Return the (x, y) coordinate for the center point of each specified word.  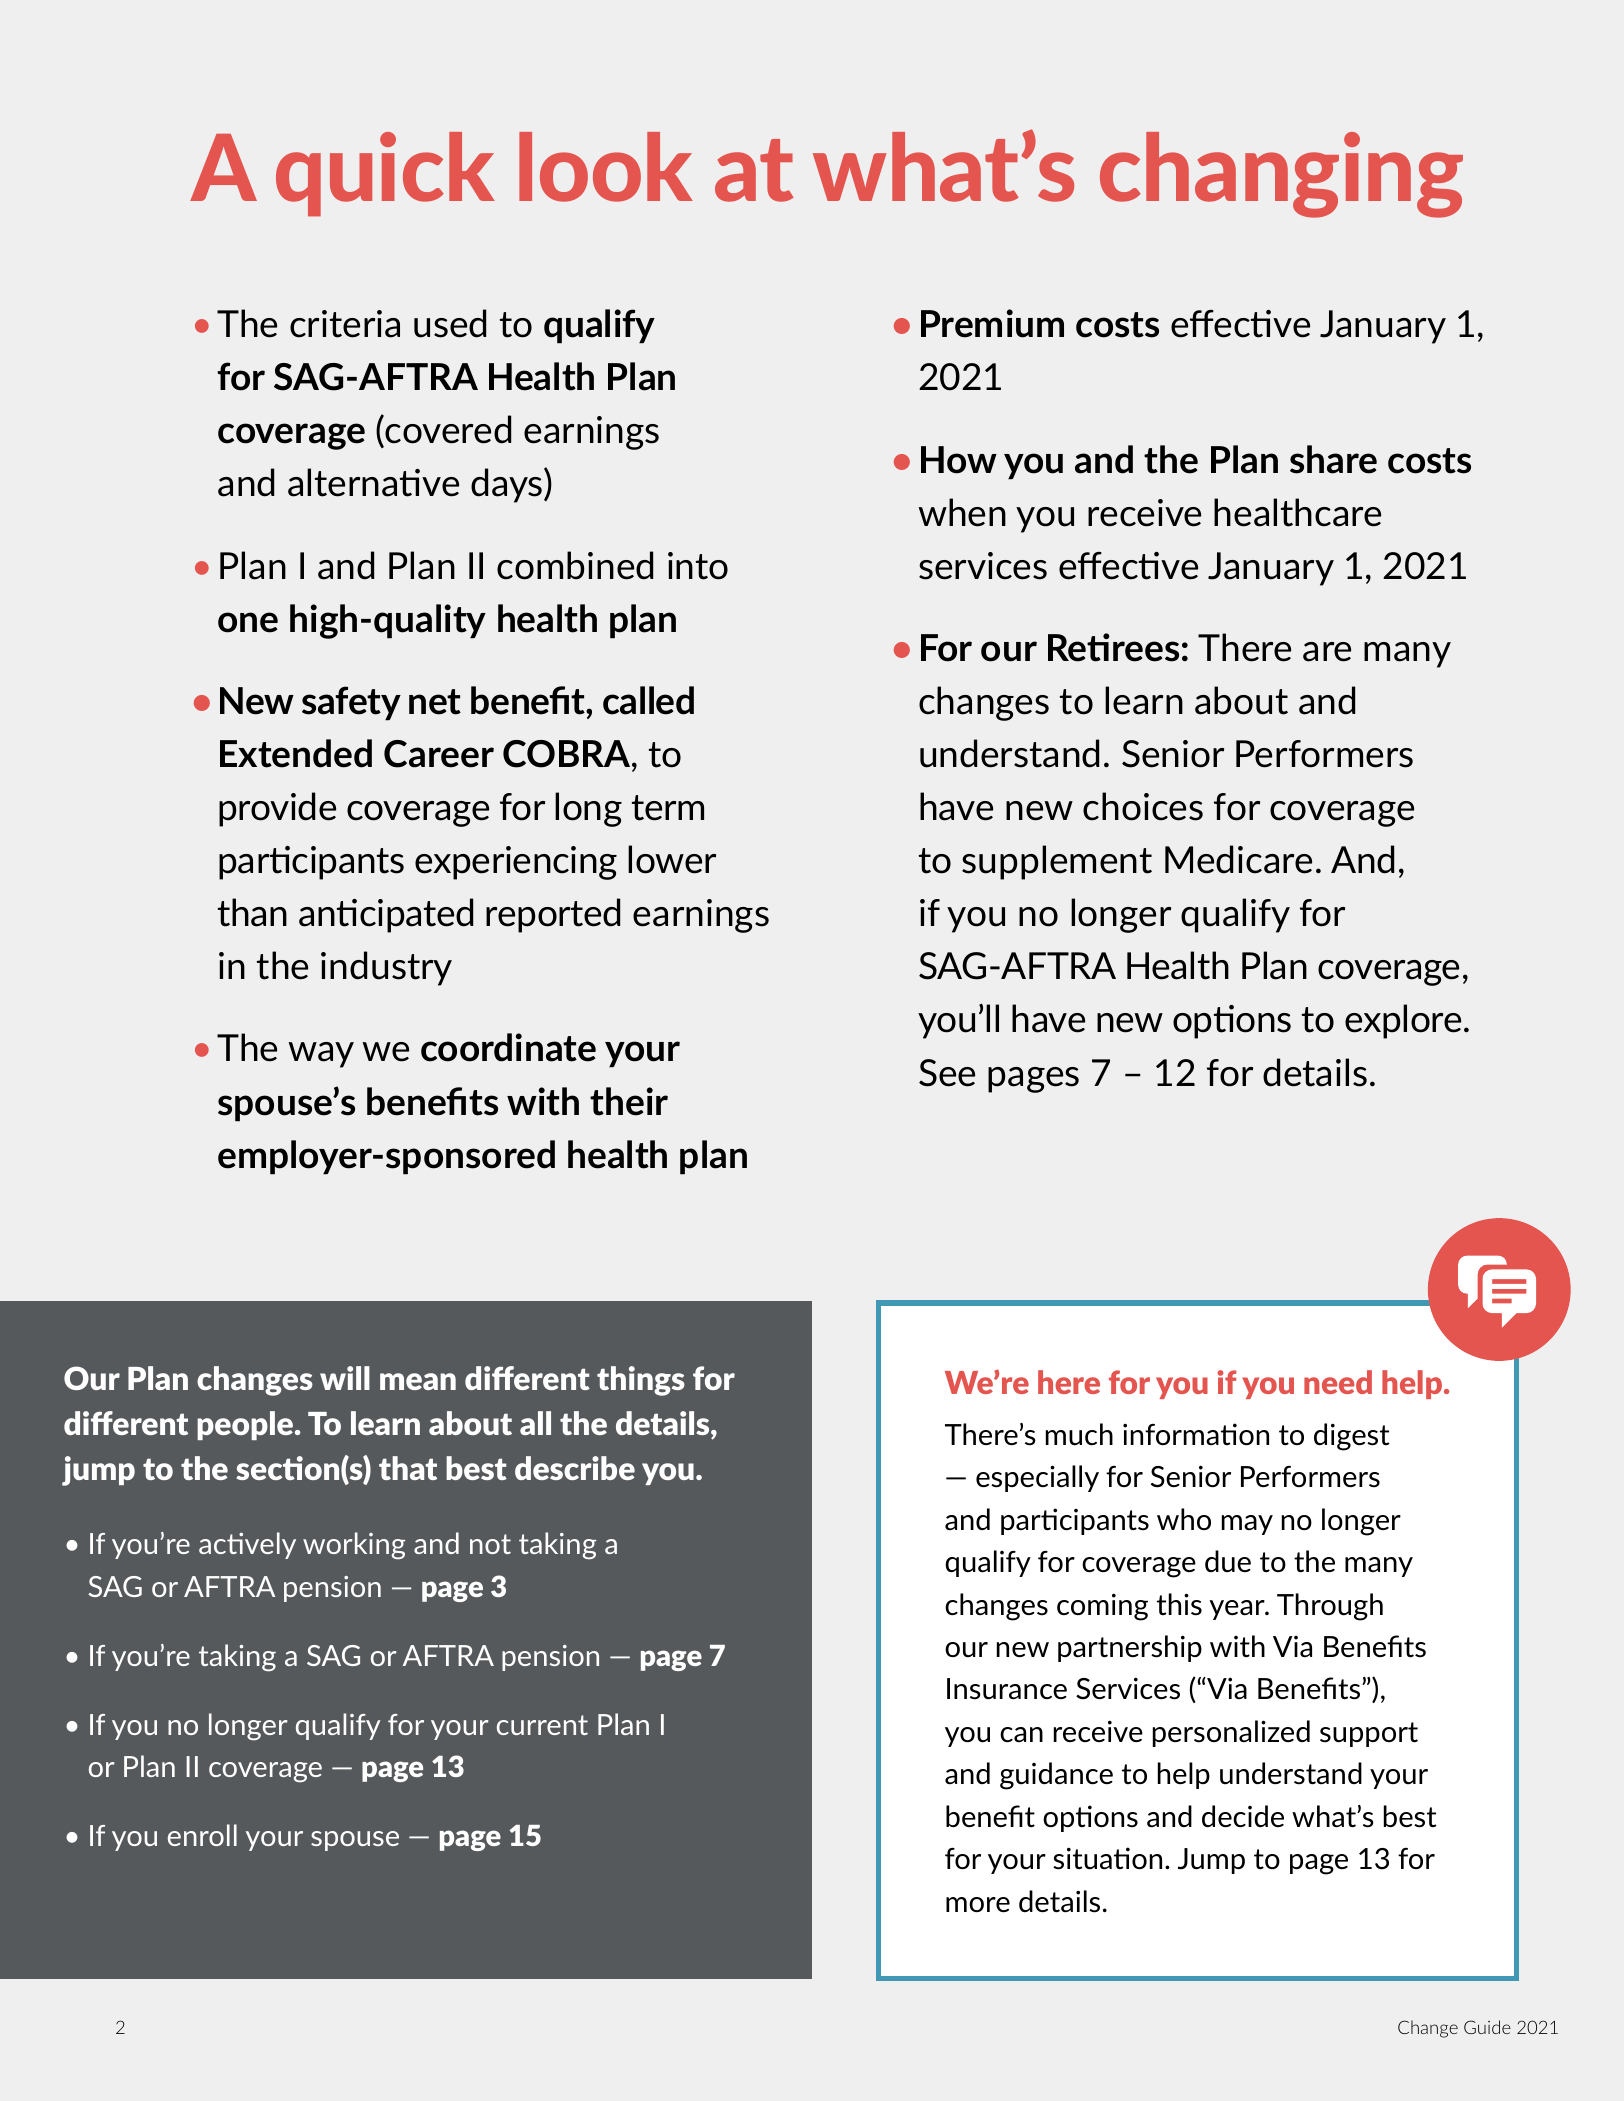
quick (385, 174)
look (606, 167)
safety (351, 703)
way (321, 1055)
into (698, 566)
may (1247, 1525)
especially (1037, 1478)
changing (1281, 175)
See (947, 1073)
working (354, 1546)
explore (1403, 1021)
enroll (202, 1835)
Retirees (1113, 647)
